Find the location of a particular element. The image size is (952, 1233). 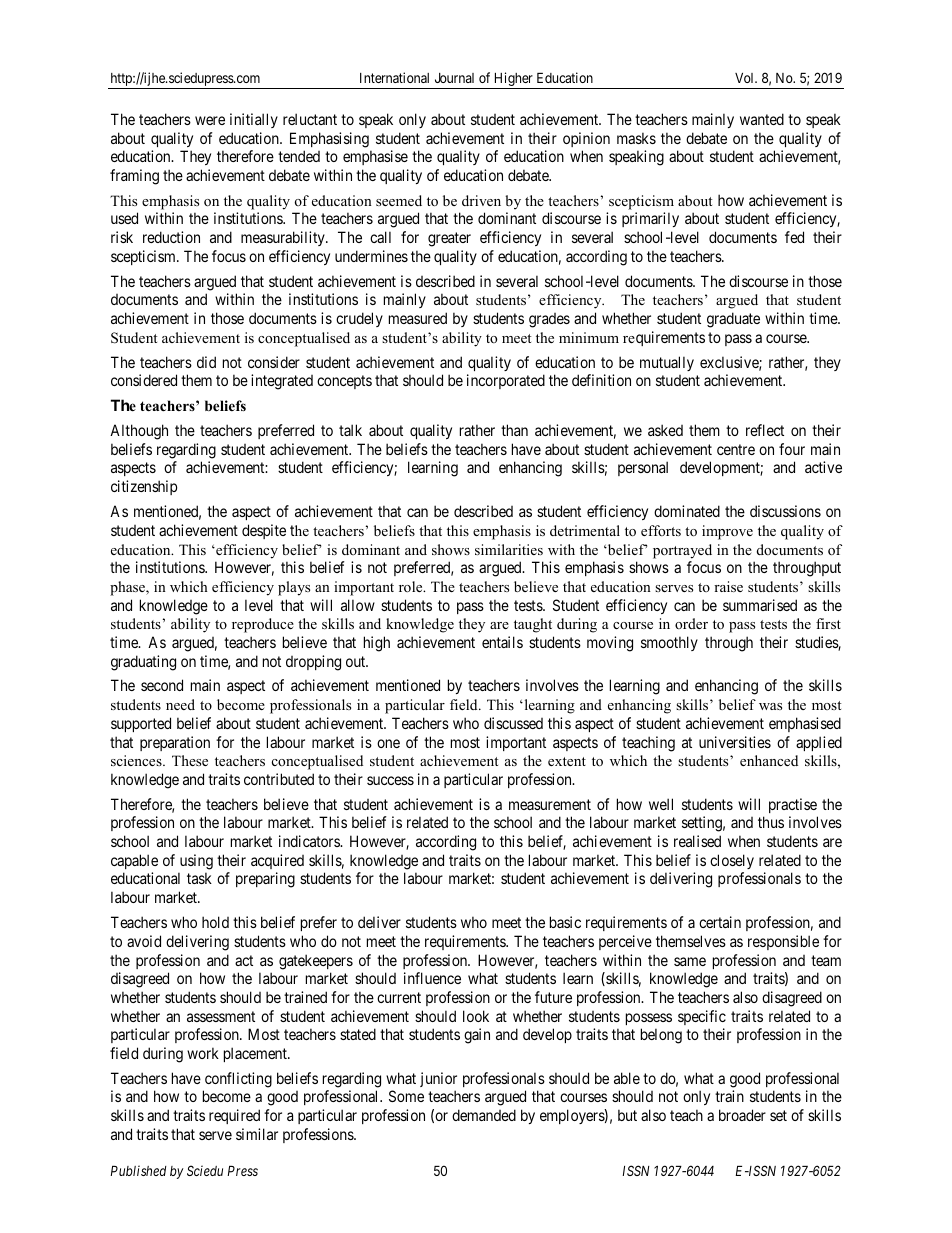

were is located at coordinates (210, 120).
